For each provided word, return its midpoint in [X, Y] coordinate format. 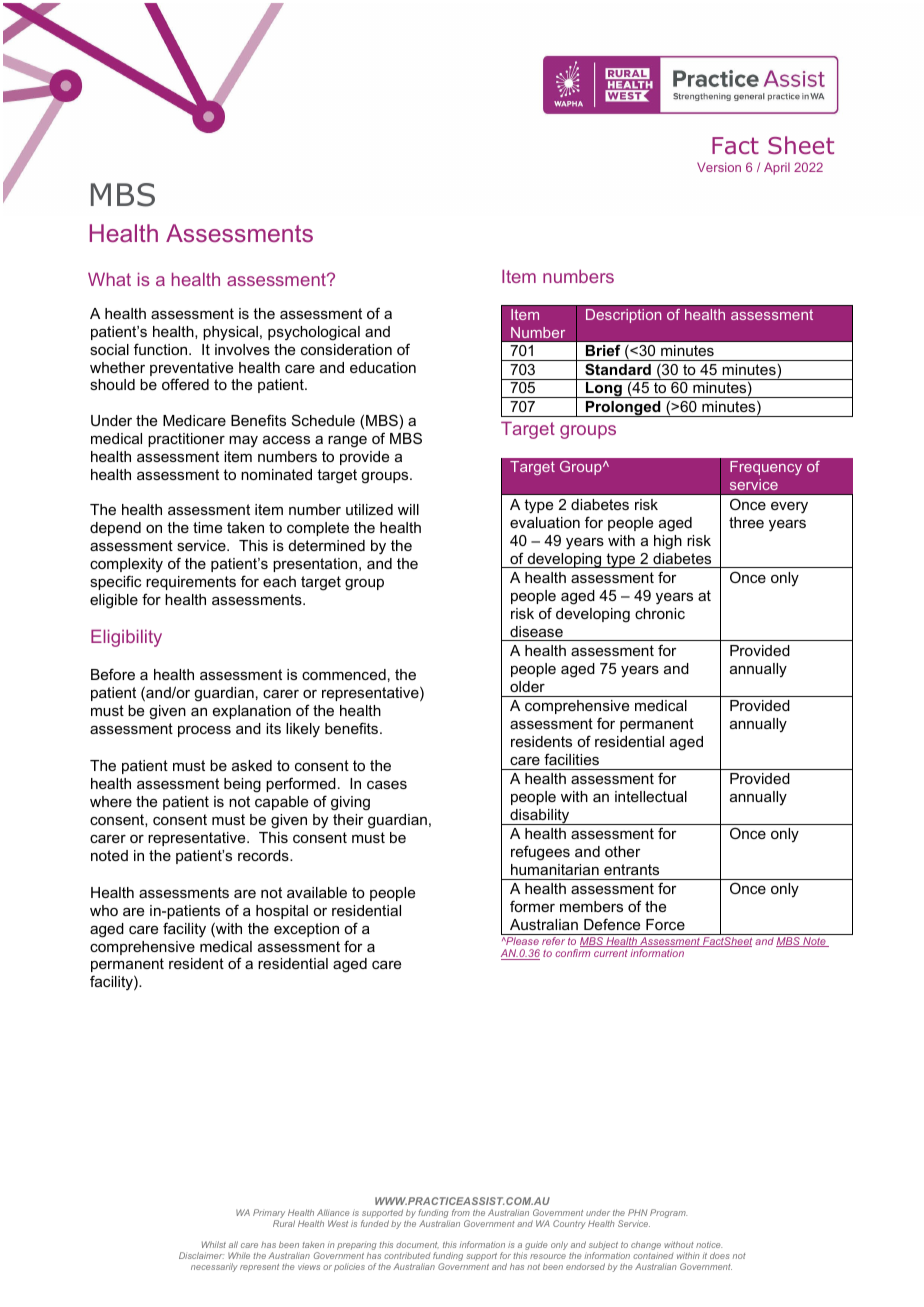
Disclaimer [201, 1255]
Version [719, 167]
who [104, 910]
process [204, 731]
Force [665, 924]
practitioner [186, 440]
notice [709, 1244]
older [527, 686]
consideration [346, 349]
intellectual [651, 796]
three [746, 522]
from [461, 1212]
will [408, 509]
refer [553, 941]
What [109, 279]
